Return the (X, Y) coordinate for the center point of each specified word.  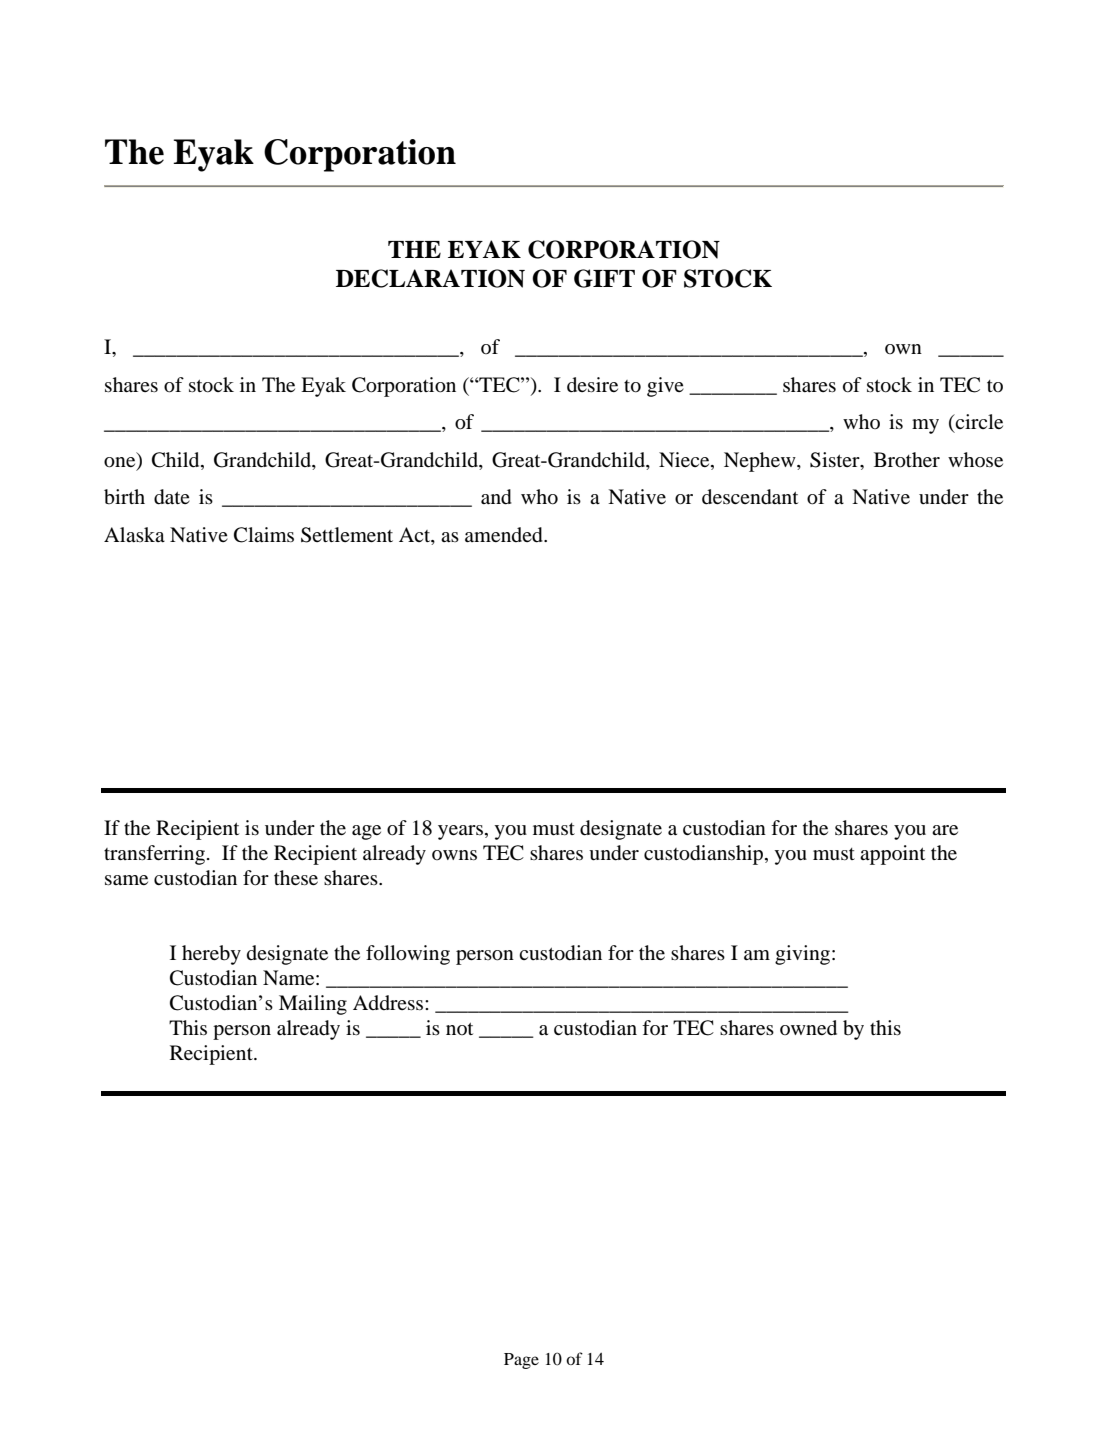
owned (808, 1028)
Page (521, 1361)
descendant (750, 497)
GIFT (604, 278)
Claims (264, 535)
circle (978, 421)
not (459, 1028)
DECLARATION (430, 278)
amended (505, 535)
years (460, 832)
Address (389, 1002)
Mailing (313, 1005)
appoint (892, 855)
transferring (154, 855)
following (408, 955)
